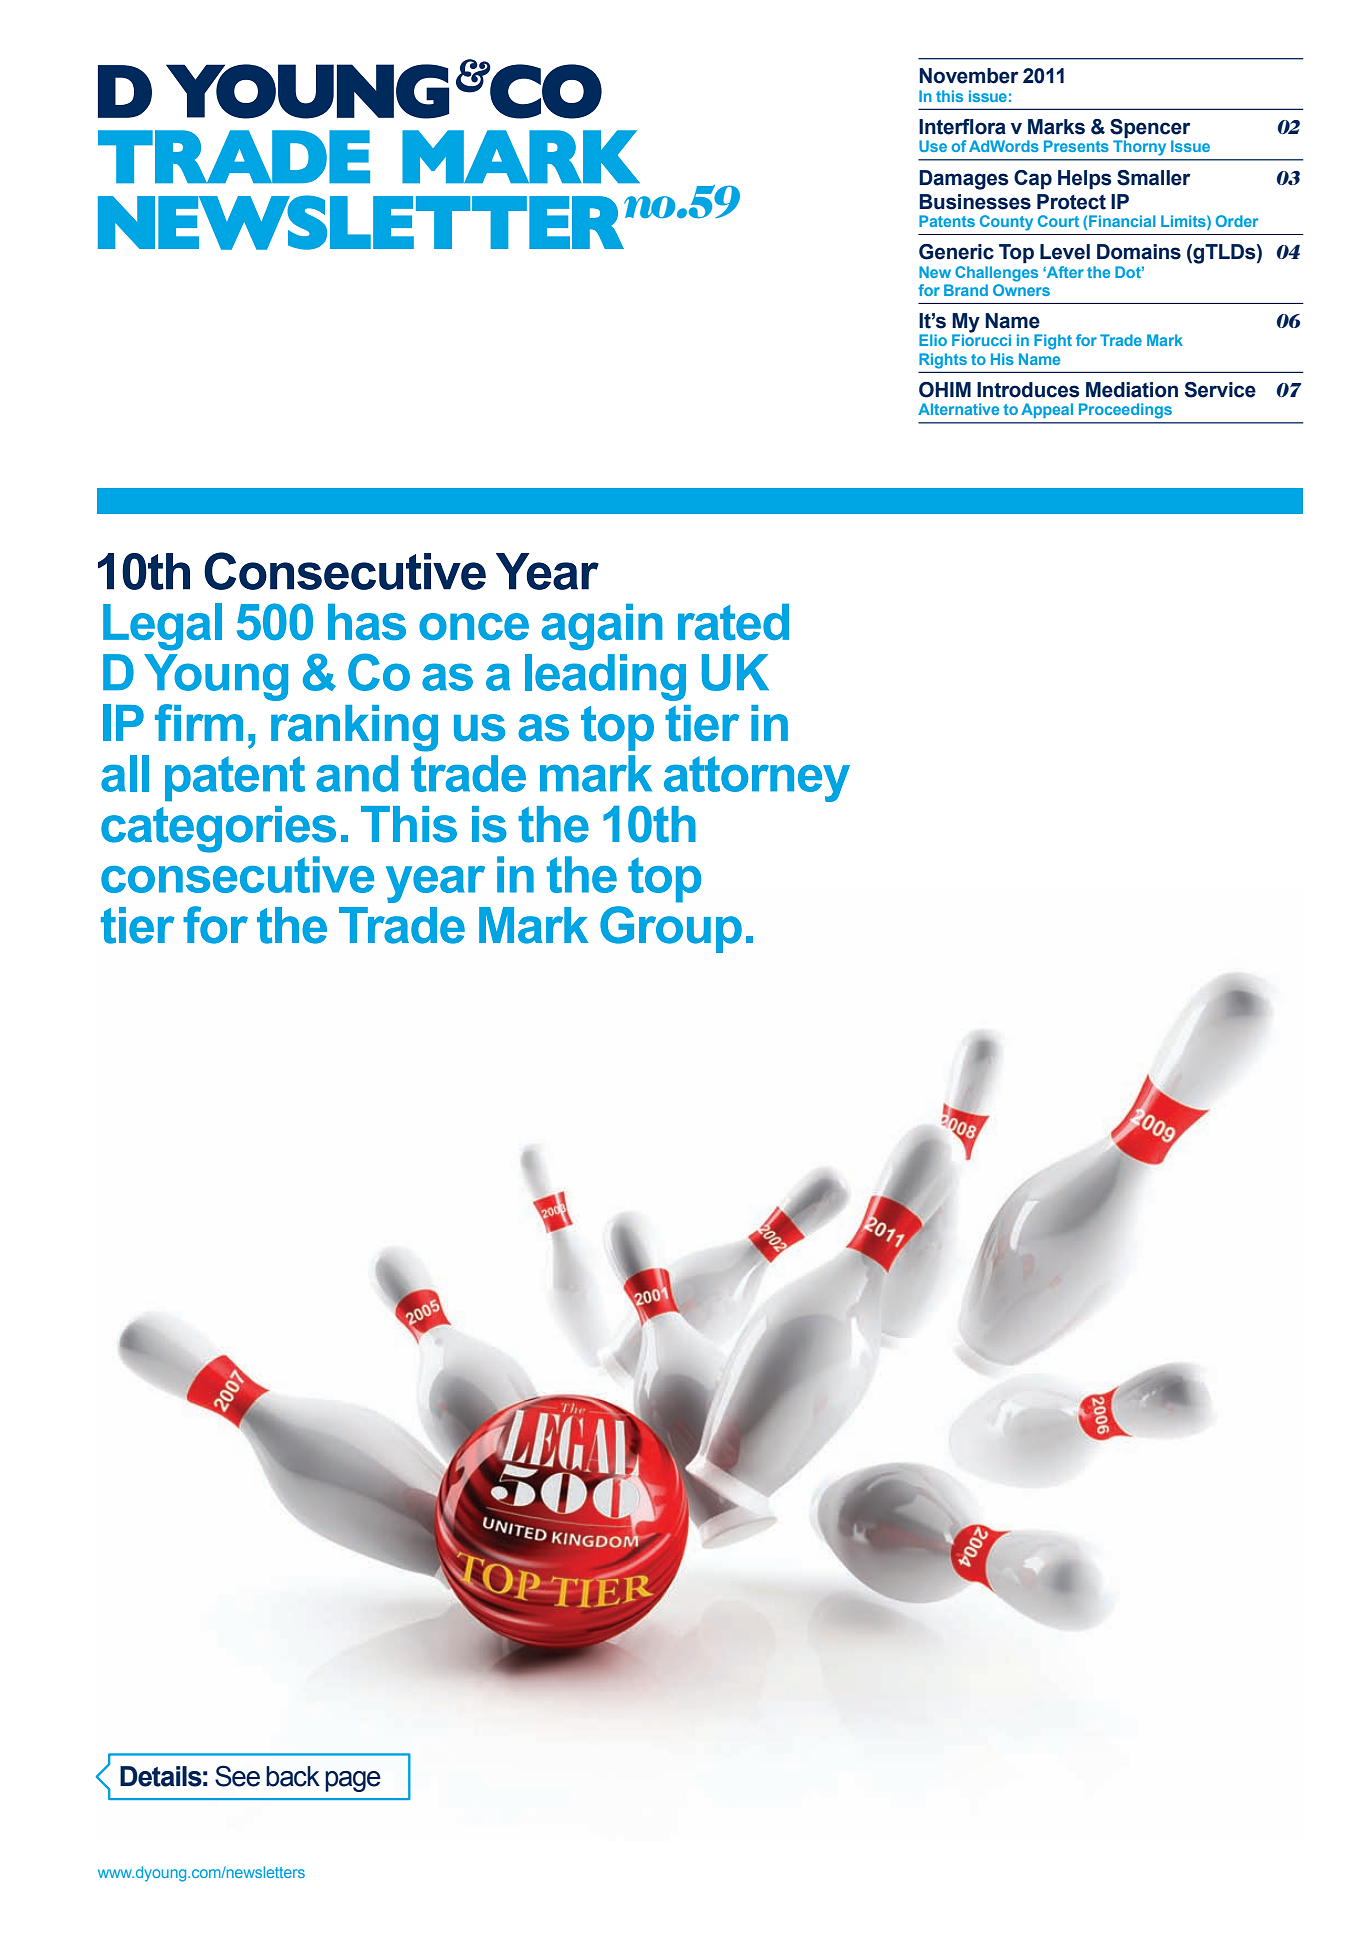 The image size is (1368, 1934). What do you see at coordinates (237, 1776) in the image?
I see `See` at bounding box center [237, 1776].
